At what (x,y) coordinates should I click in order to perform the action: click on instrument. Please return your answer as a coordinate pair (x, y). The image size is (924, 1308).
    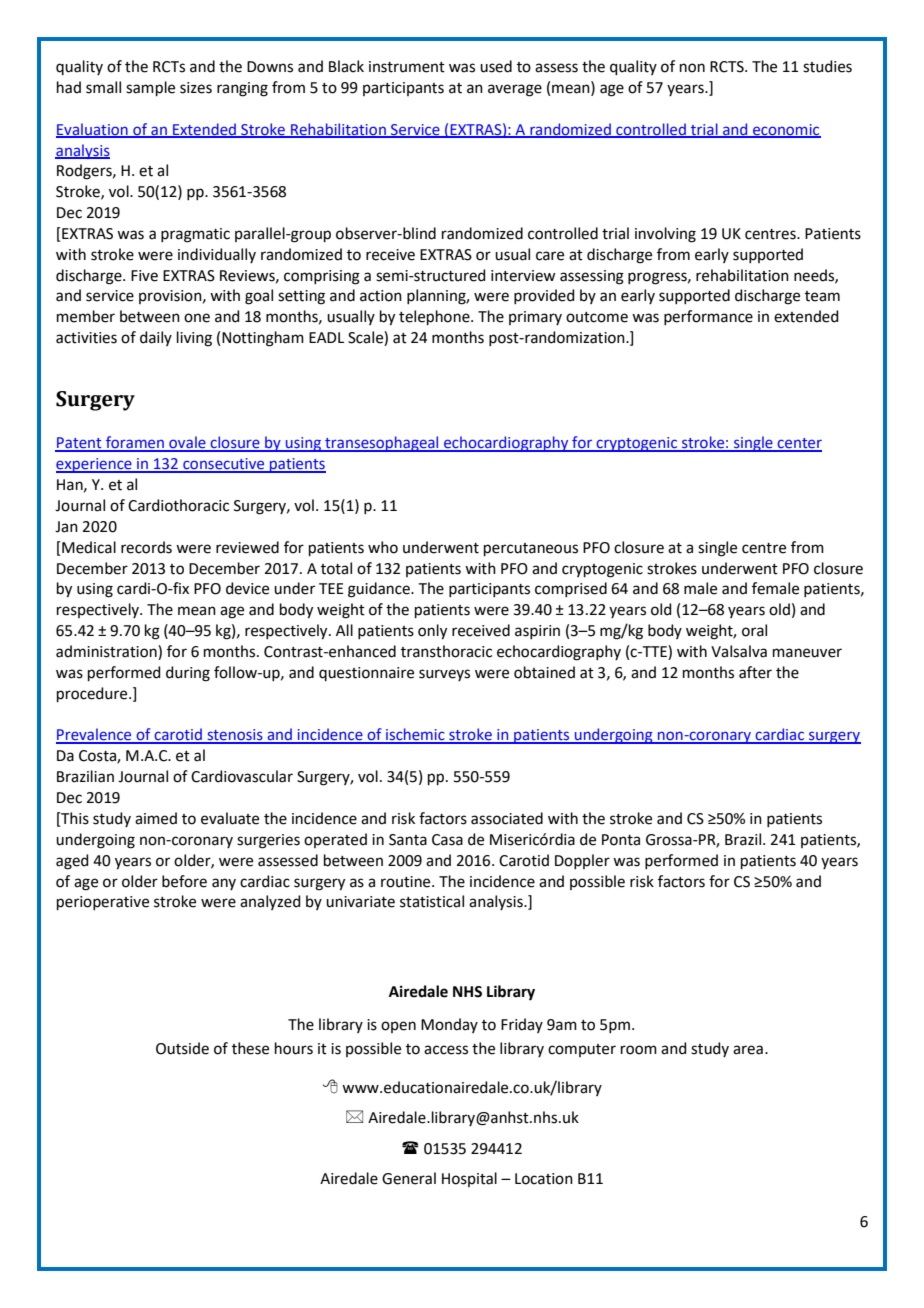
    Looking at the image, I should click on (407, 67).
